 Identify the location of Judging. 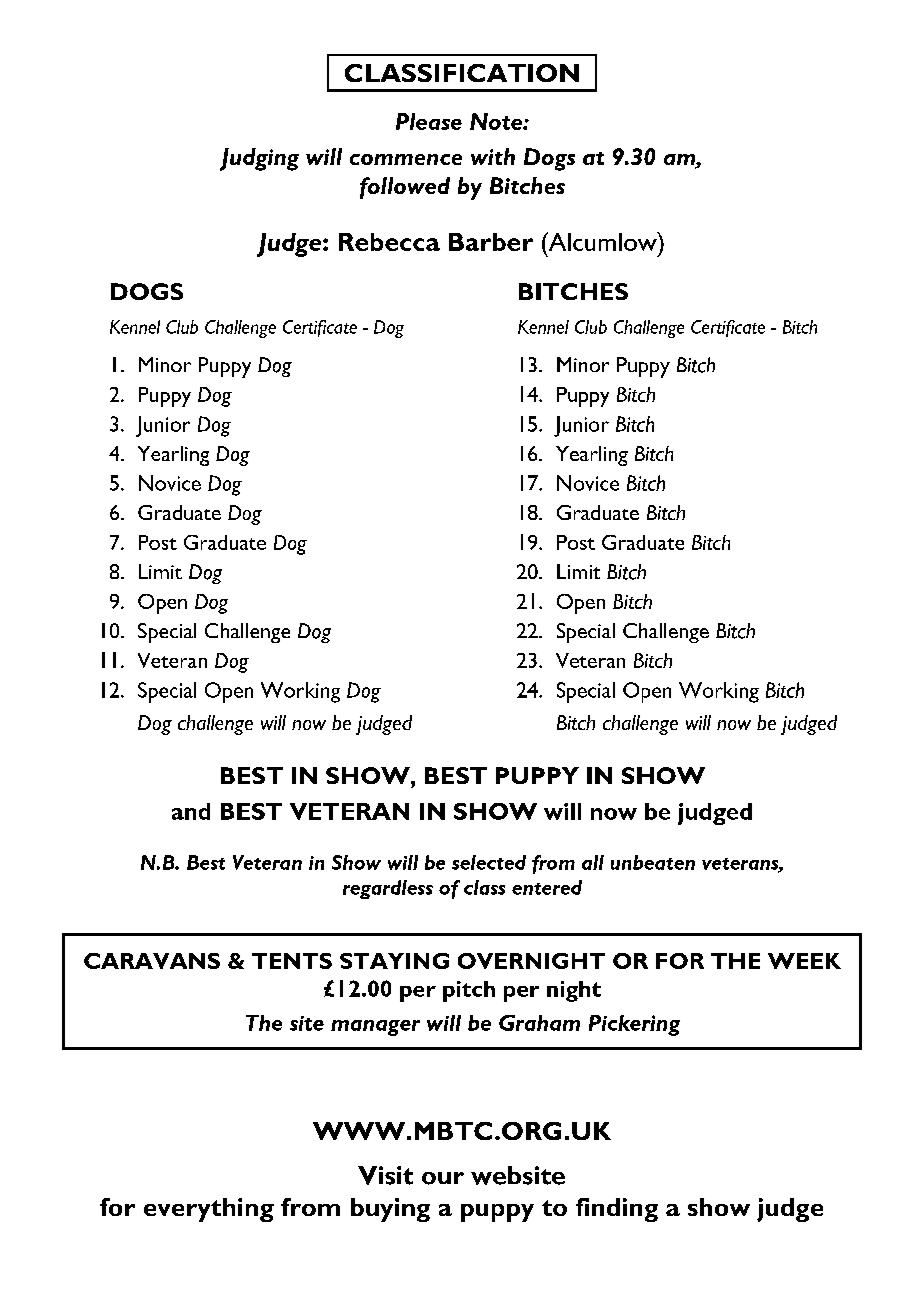
(259, 159).
